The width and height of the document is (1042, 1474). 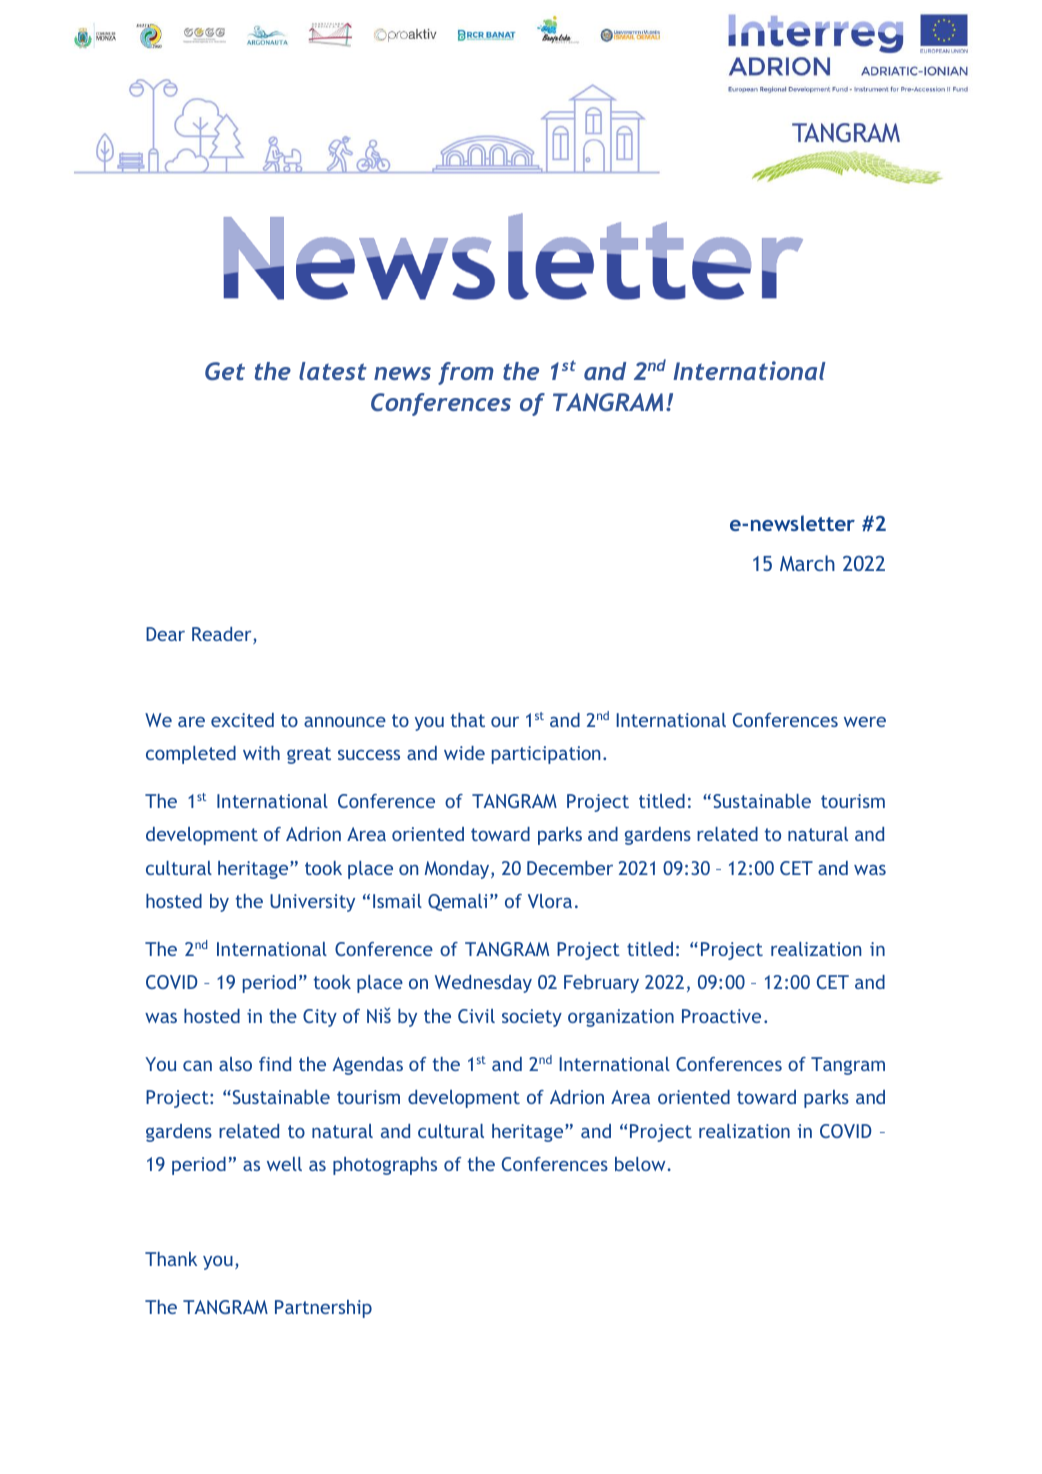 What do you see at coordinates (483, 984) in the document?
I see `Wednesday` at bounding box center [483, 984].
